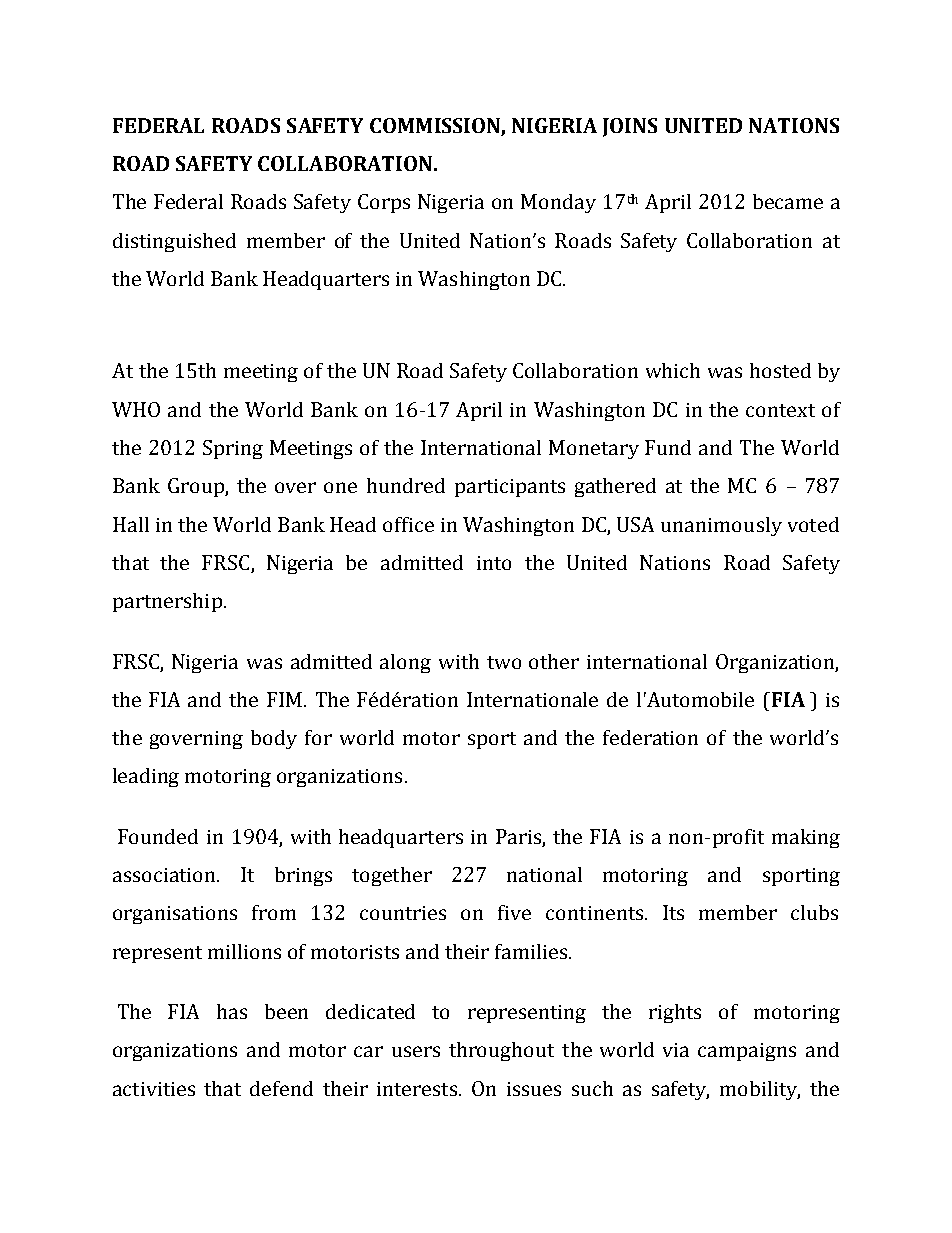 The width and height of the screenshot is (952, 1233). I want to click on Monday, so click(558, 203).
